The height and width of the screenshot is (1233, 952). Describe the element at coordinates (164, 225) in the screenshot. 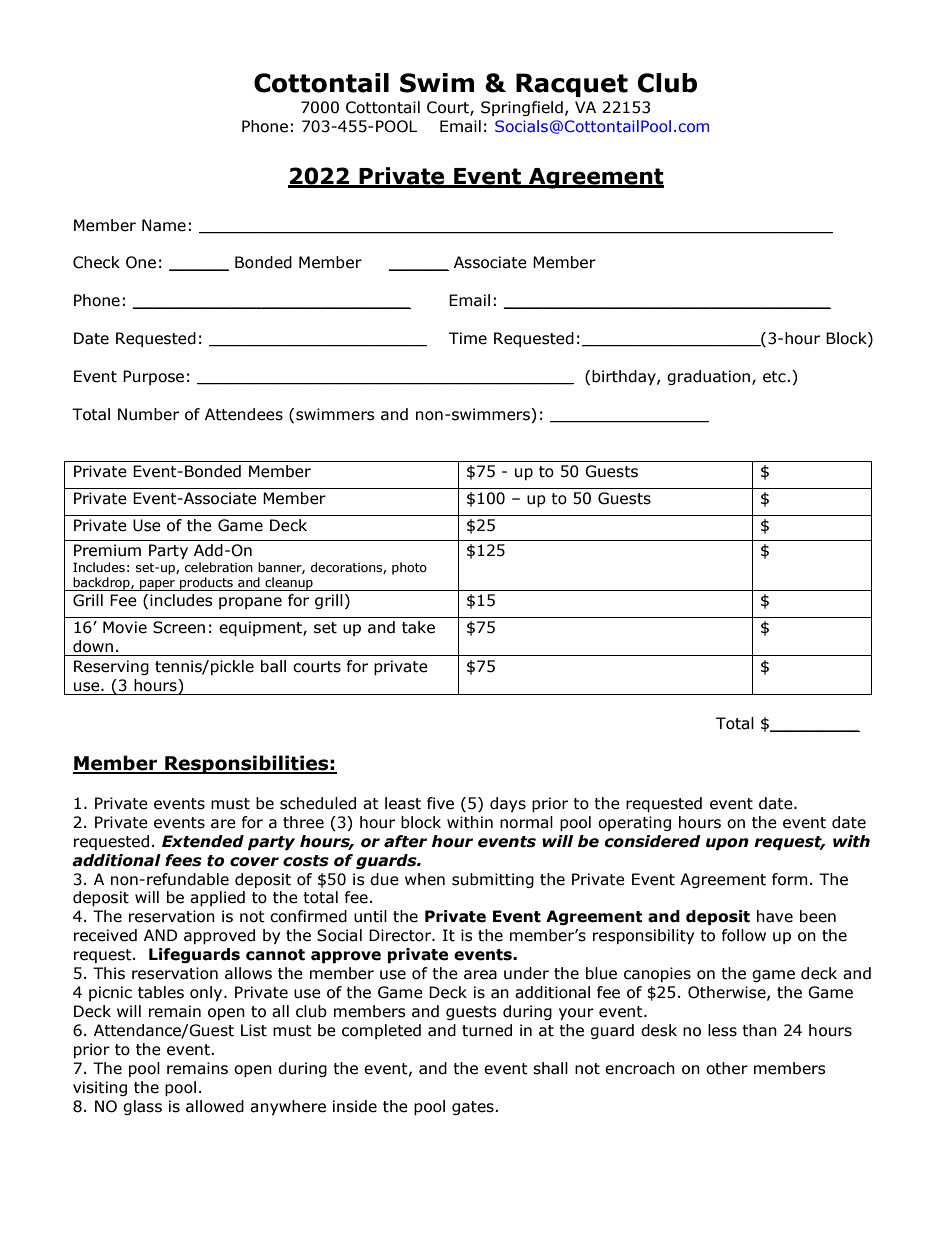

I see `Name` at that location.
